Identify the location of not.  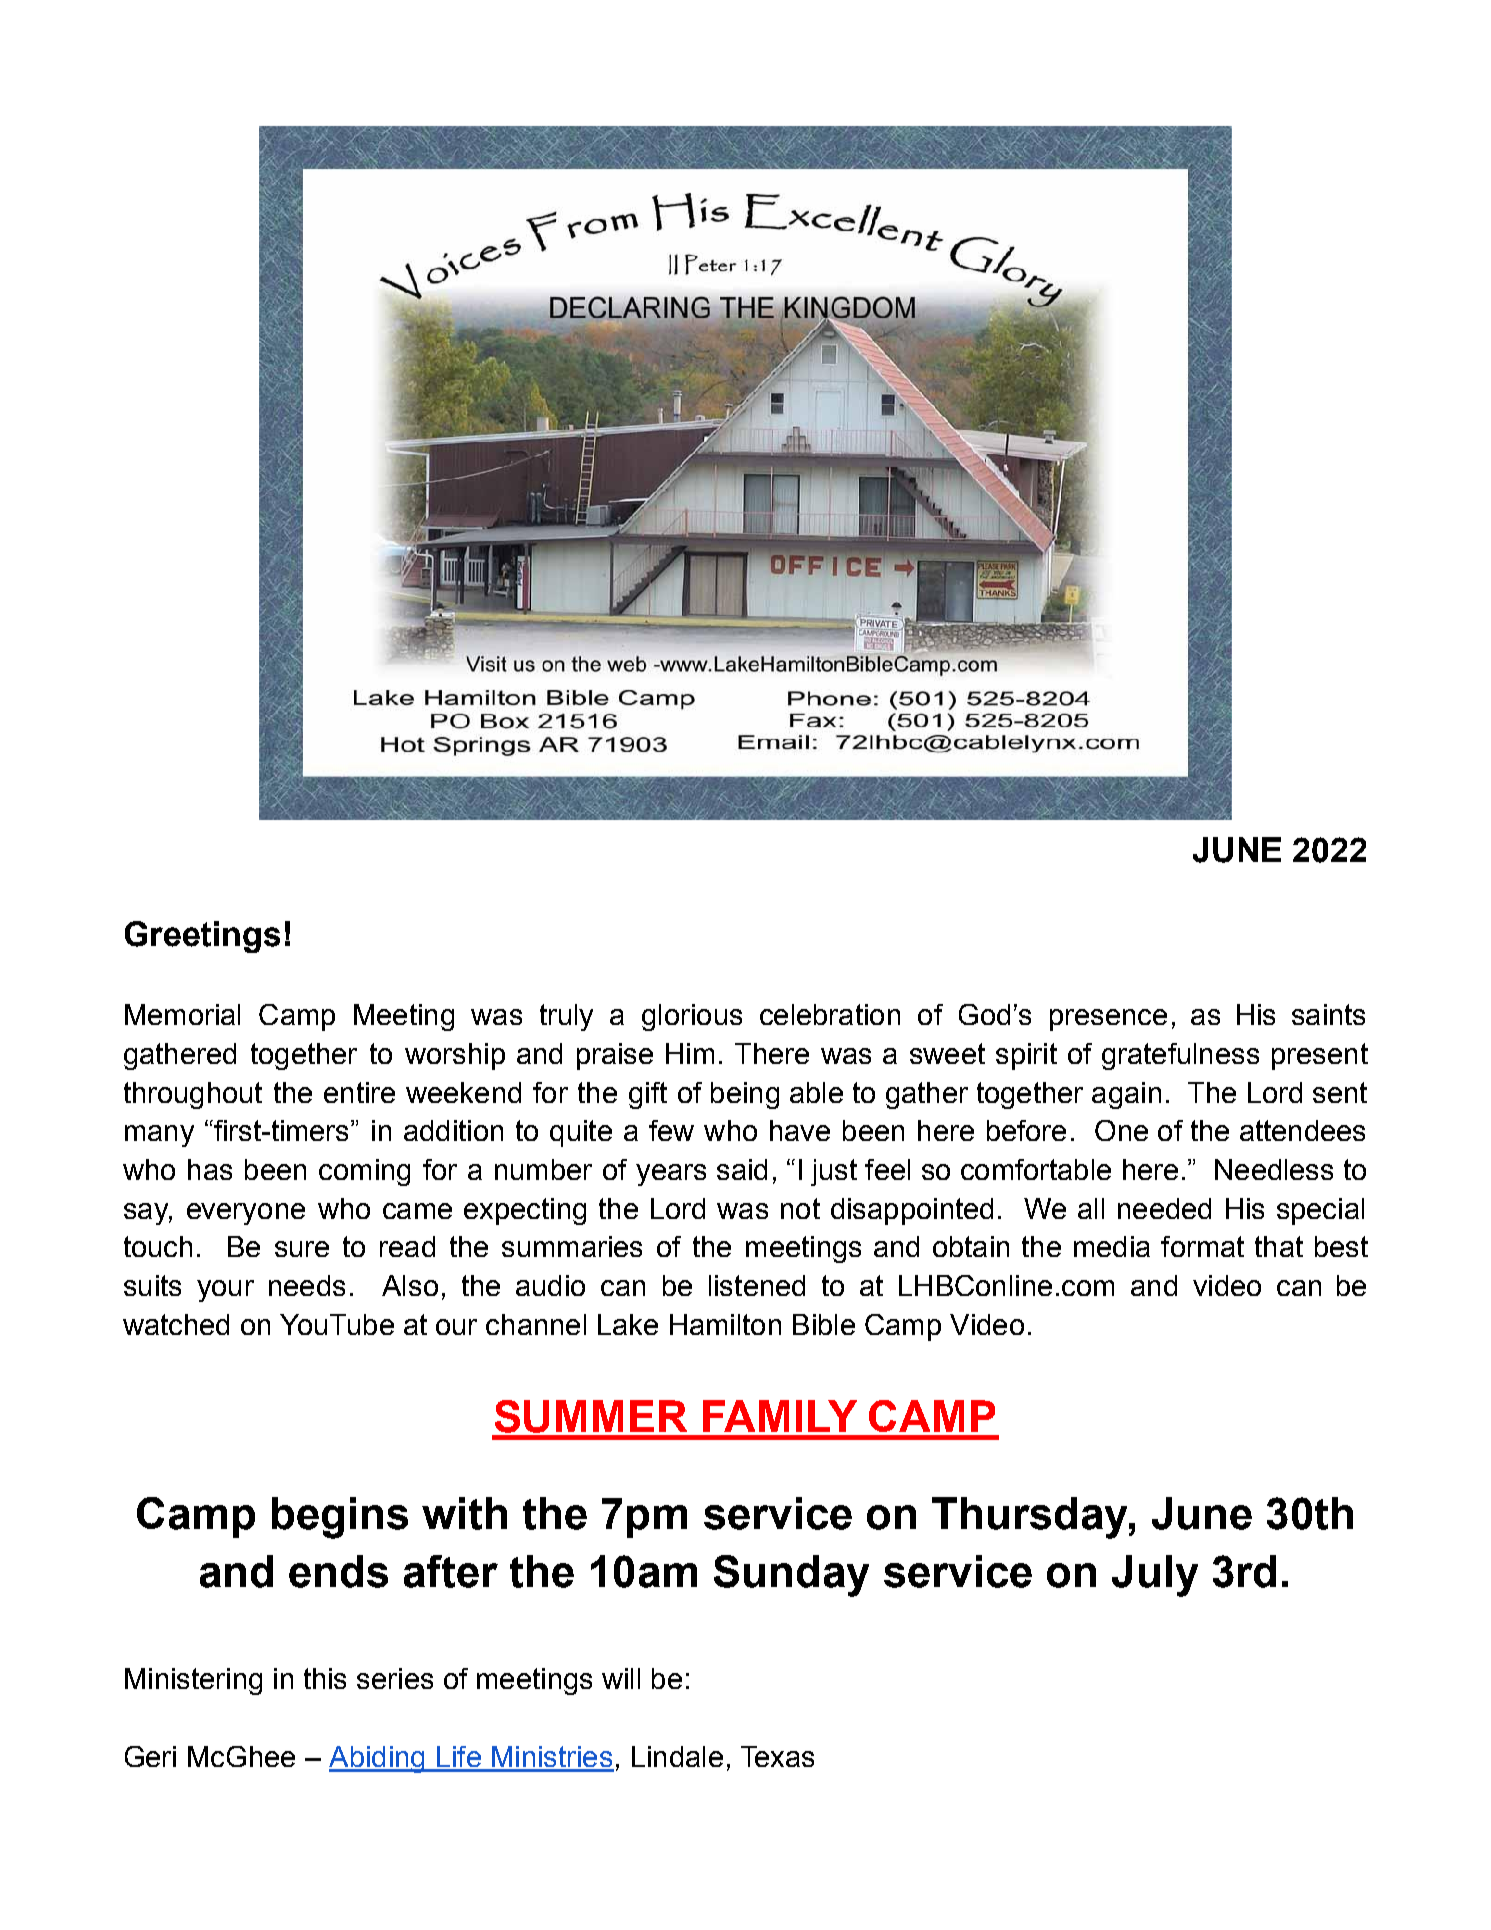
(800, 1208).
